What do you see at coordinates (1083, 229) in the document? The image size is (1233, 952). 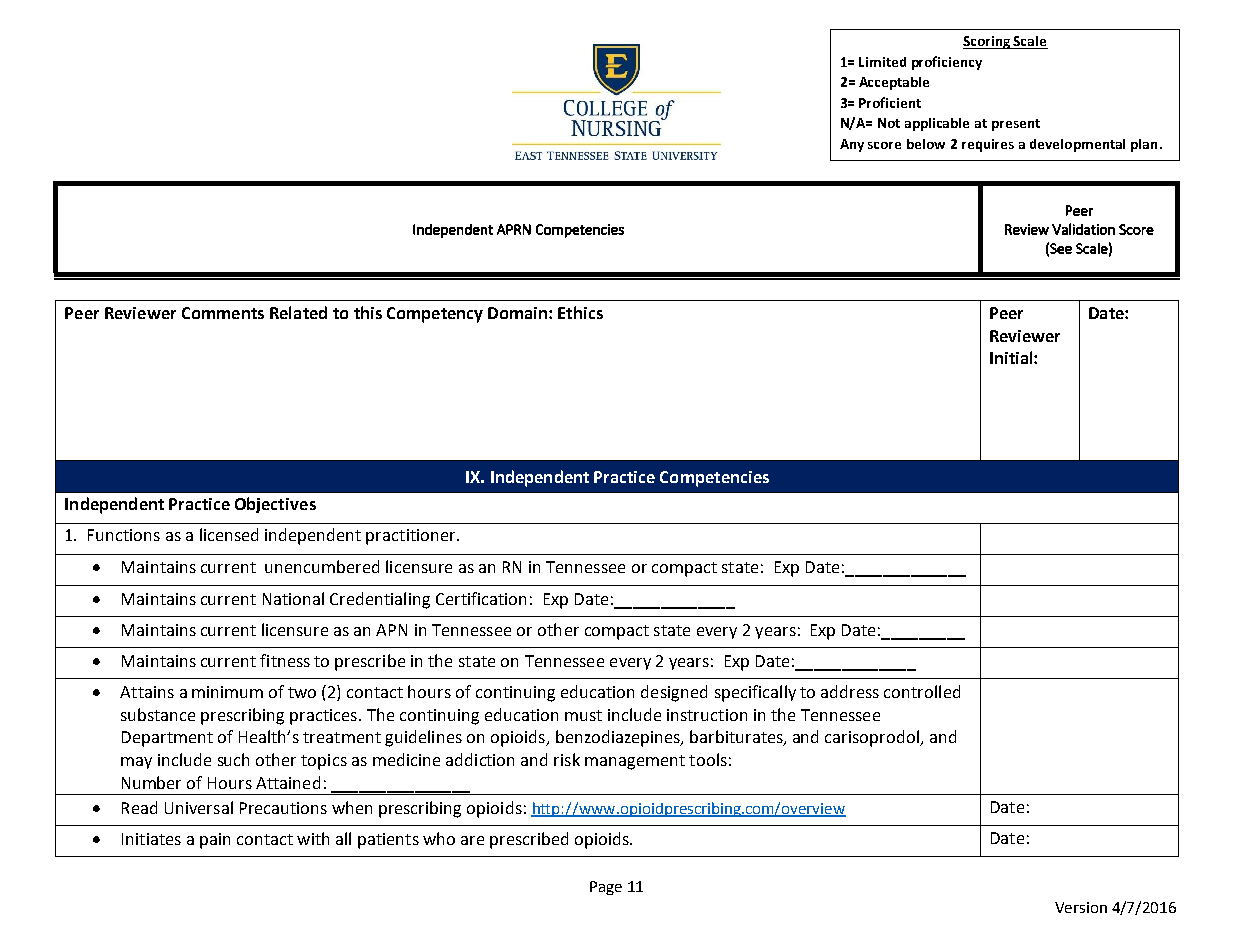 I see `Validation` at bounding box center [1083, 229].
